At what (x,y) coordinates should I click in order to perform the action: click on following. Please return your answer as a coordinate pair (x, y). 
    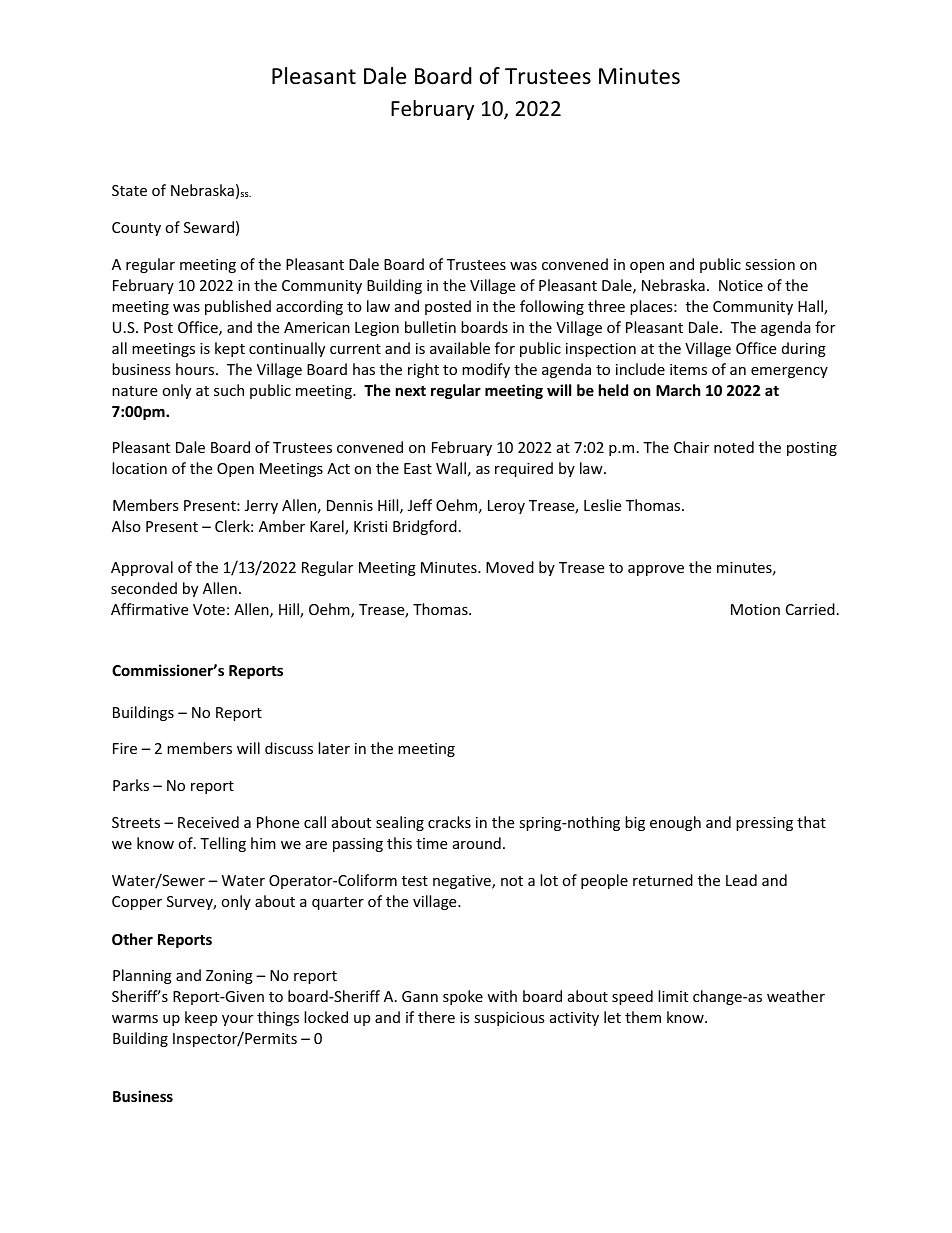
    Looking at the image, I should click on (552, 307).
